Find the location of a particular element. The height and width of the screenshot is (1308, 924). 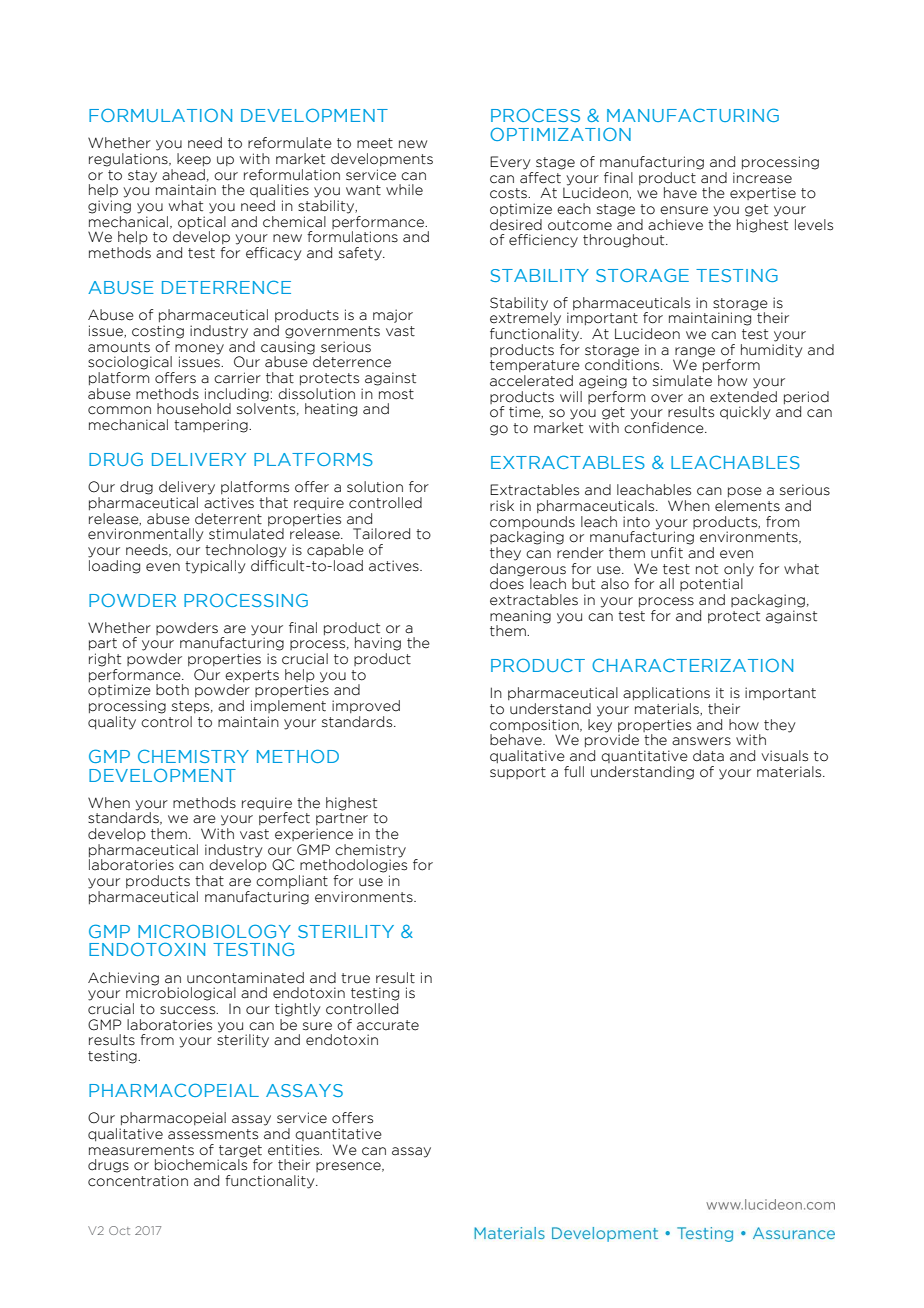

keep is located at coordinates (194, 160).
